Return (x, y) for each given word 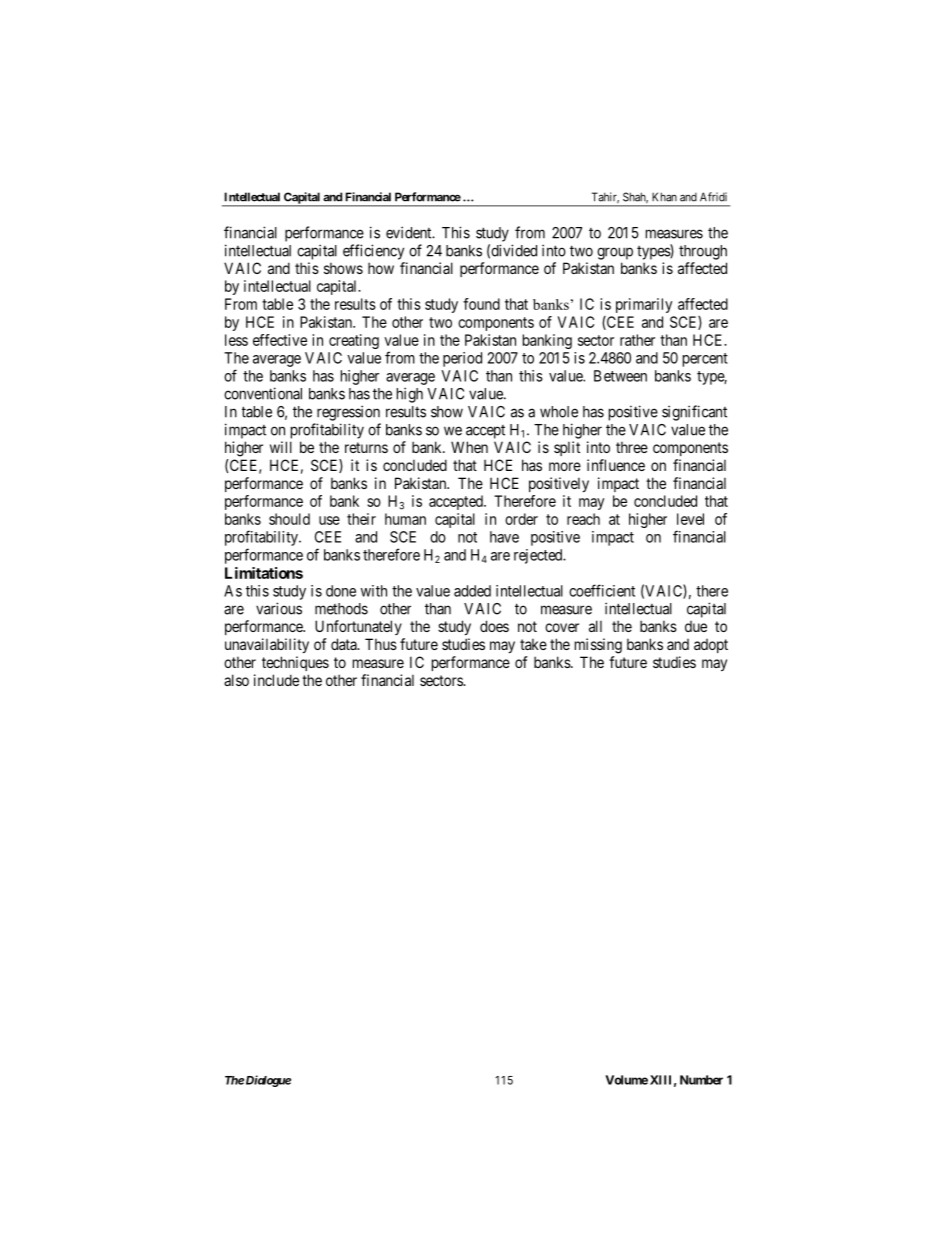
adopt (711, 646)
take (533, 644)
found (481, 304)
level (690, 519)
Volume (626, 1080)
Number (701, 1080)
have (504, 537)
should (289, 519)
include (276, 680)
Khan (664, 197)
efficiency (373, 252)
